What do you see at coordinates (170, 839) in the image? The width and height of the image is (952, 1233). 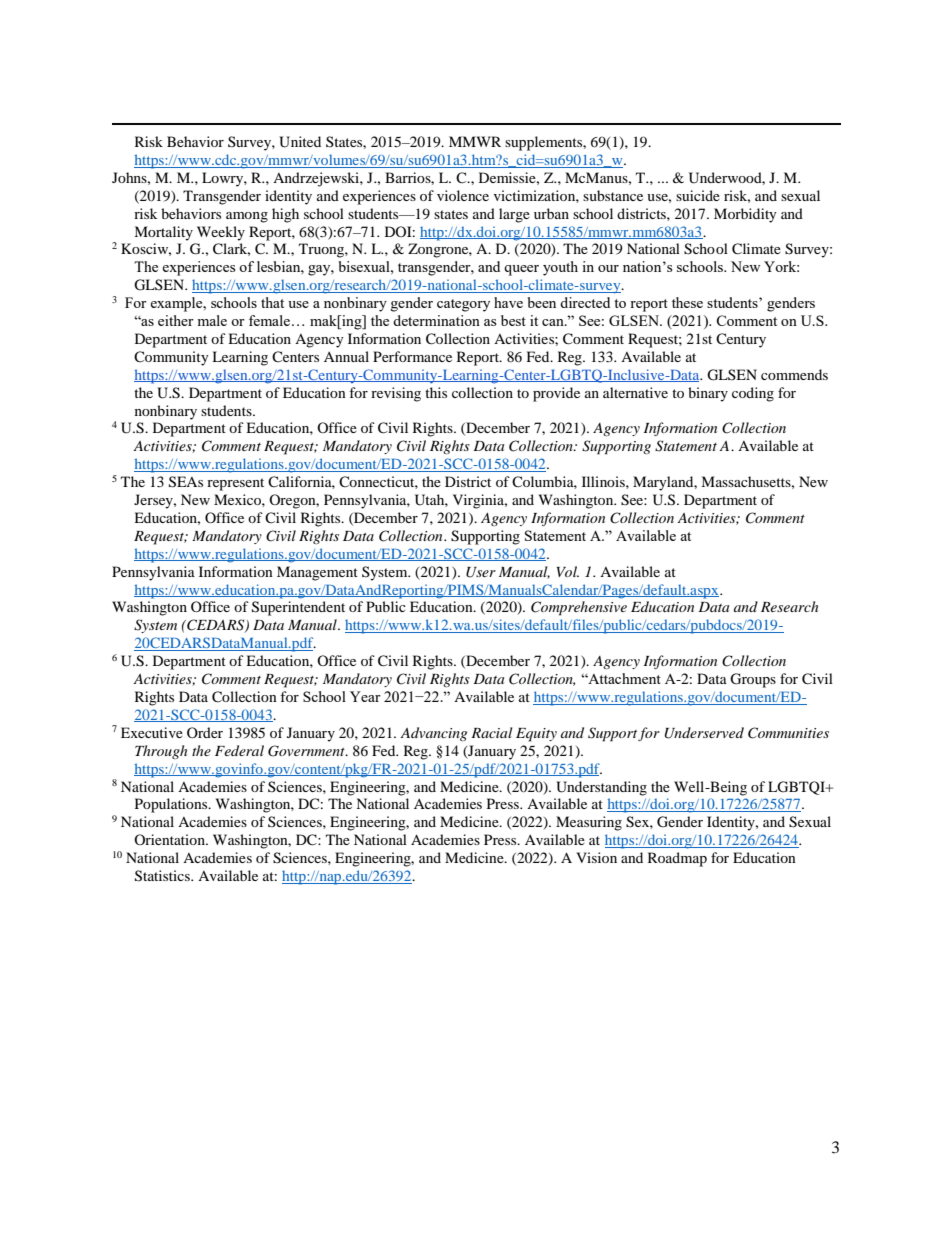 I see `Orientation` at bounding box center [170, 839].
